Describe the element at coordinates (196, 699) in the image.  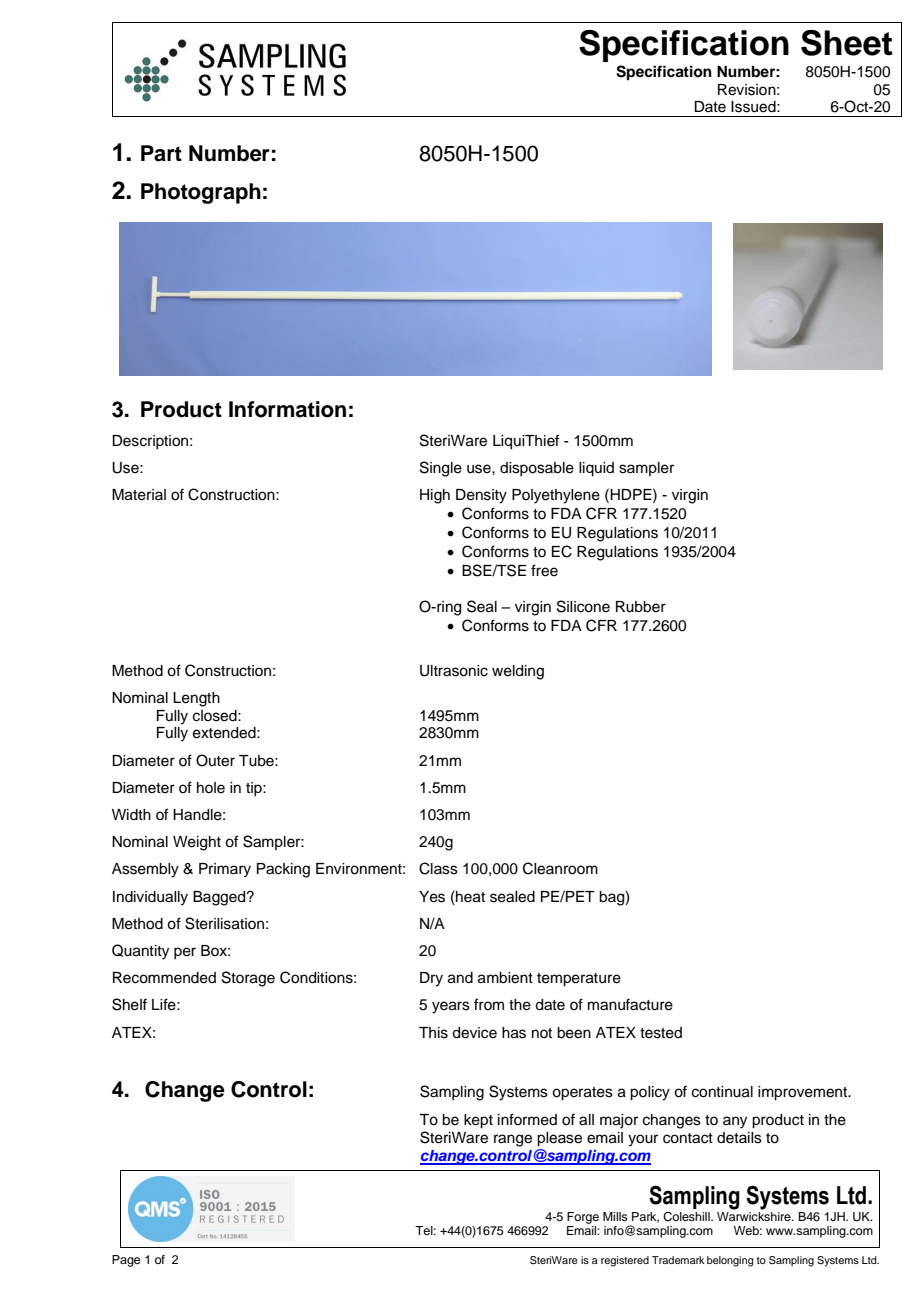
I see `Length` at that location.
